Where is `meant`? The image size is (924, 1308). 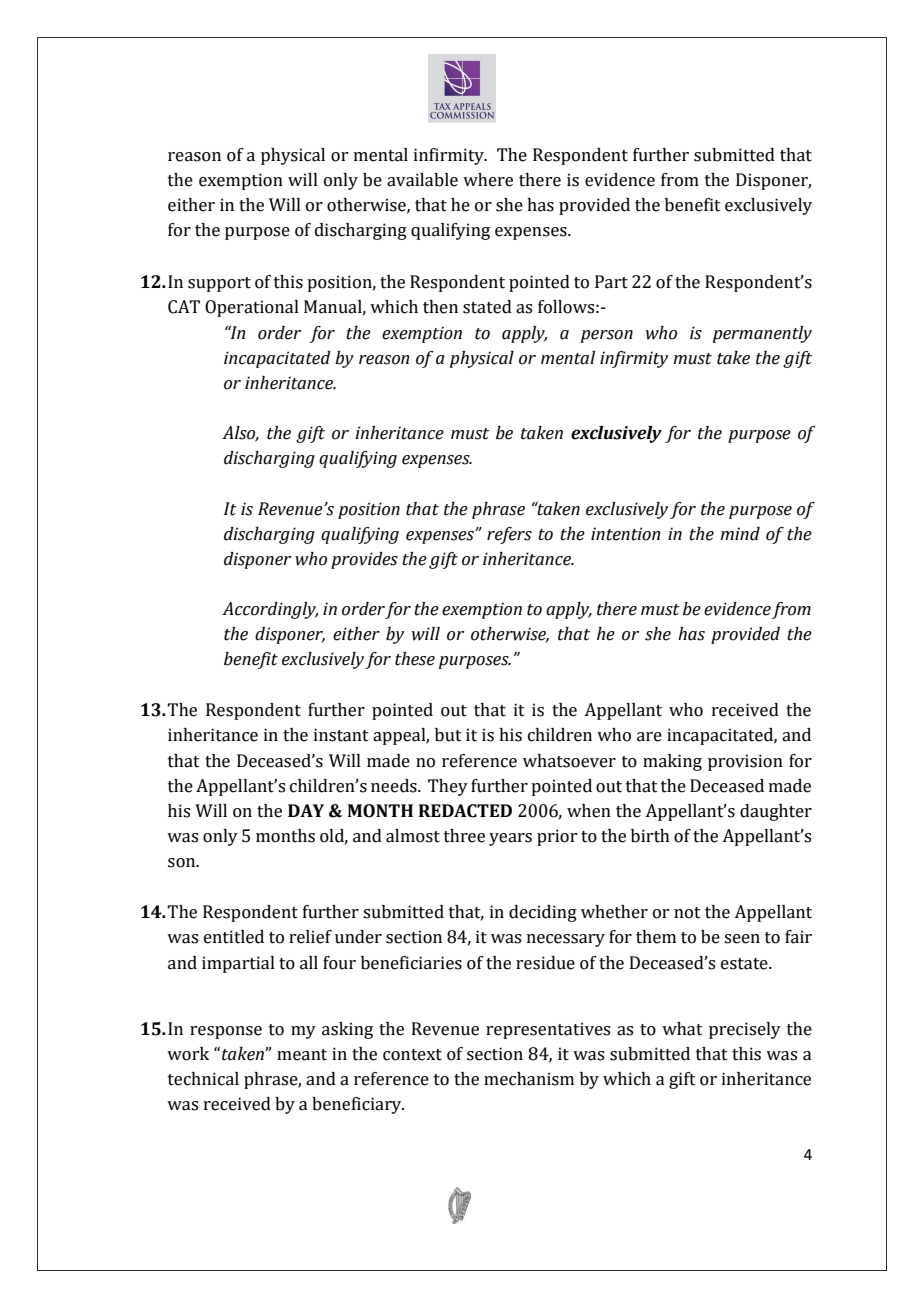 meant is located at coordinates (302, 1055).
